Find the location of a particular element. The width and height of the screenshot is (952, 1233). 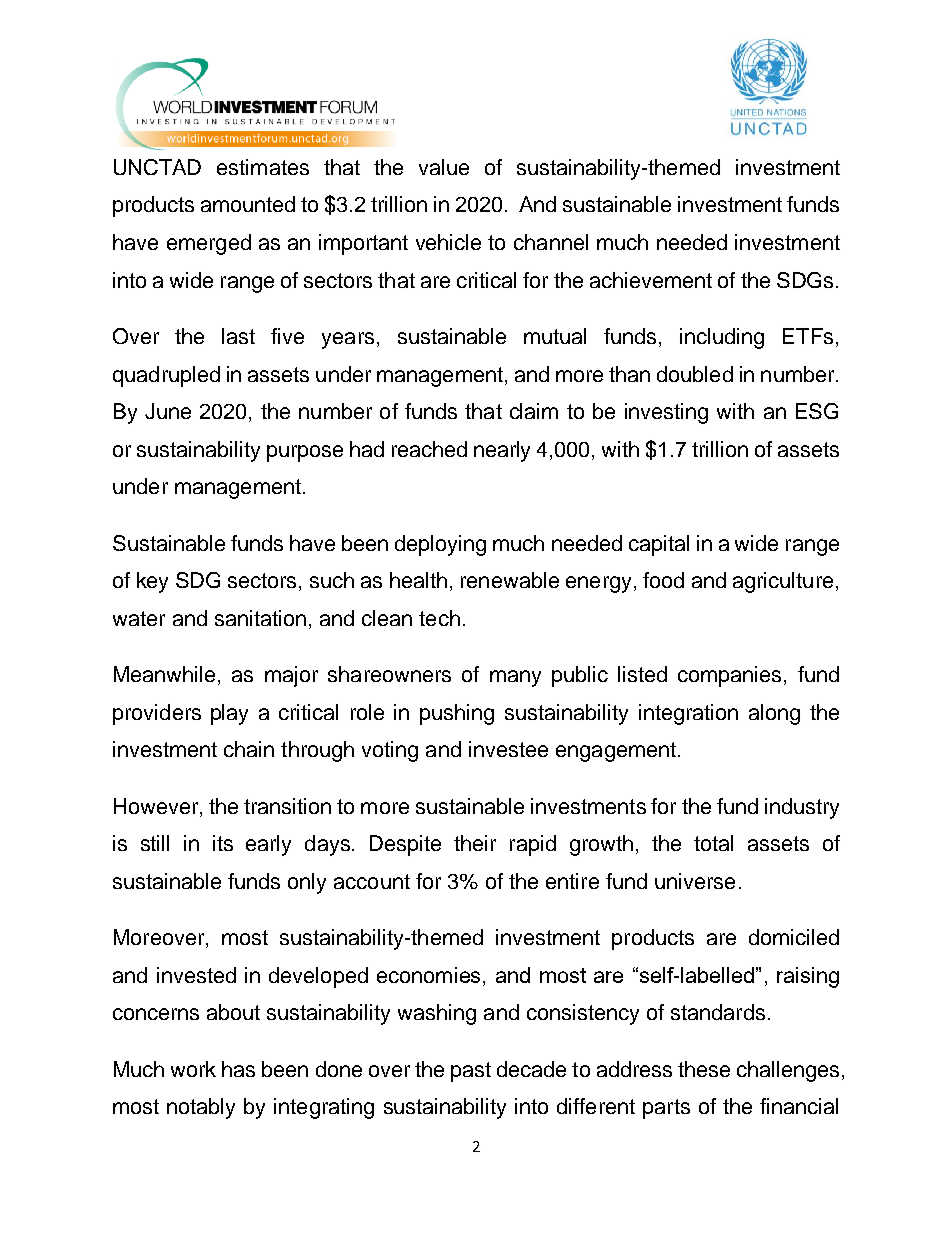

these is located at coordinates (704, 1069).
